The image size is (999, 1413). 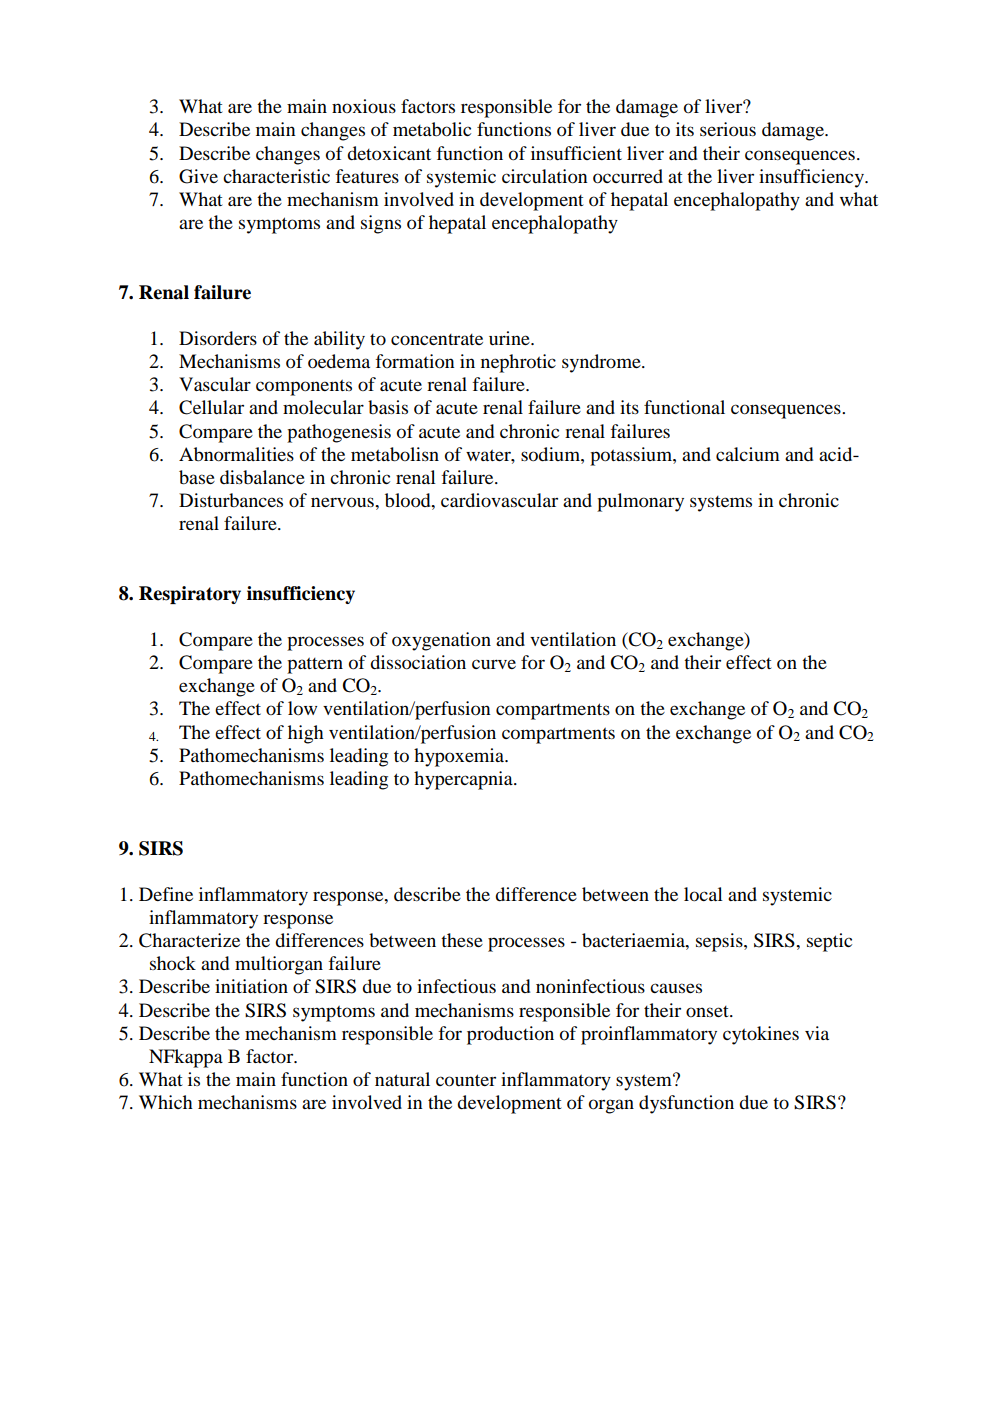 I want to click on local, so click(x=703, y=894).
